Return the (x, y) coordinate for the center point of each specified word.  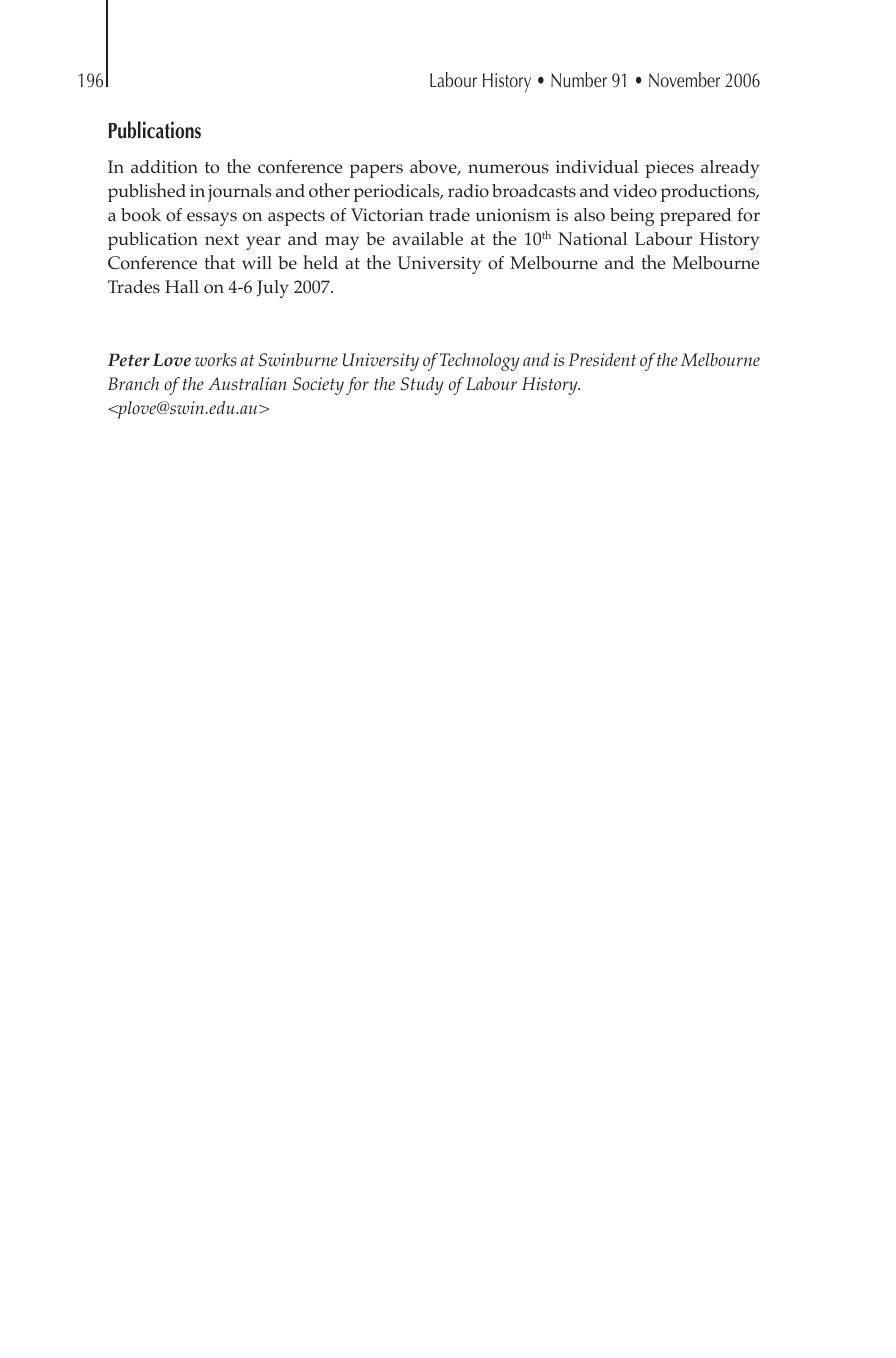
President (602, 360)
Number (579, 79)
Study (422, 386)
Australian (247, 384)
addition (164, 167)
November (684, 79)
